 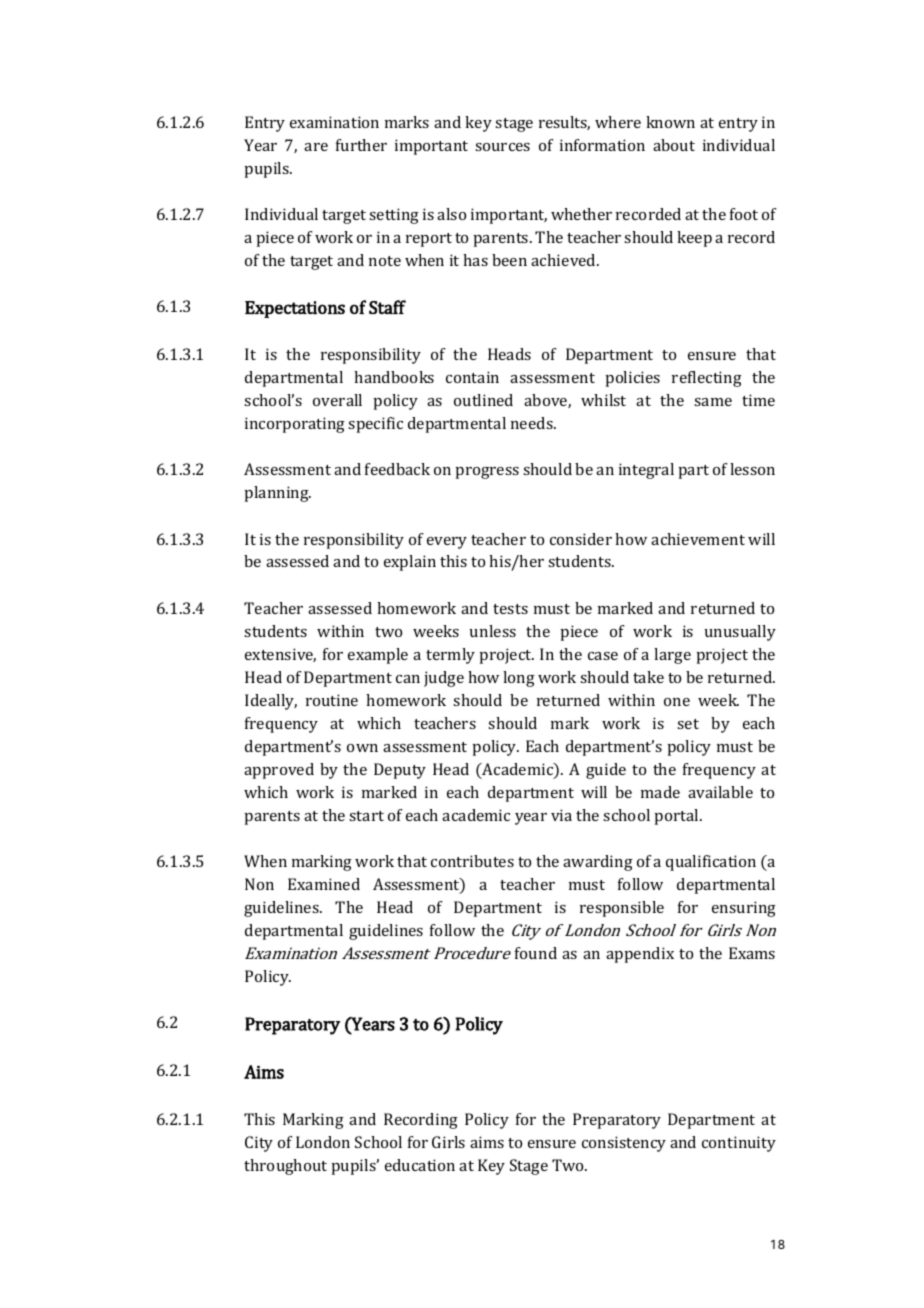 I want to click on example, so click(x=378, y=656).
